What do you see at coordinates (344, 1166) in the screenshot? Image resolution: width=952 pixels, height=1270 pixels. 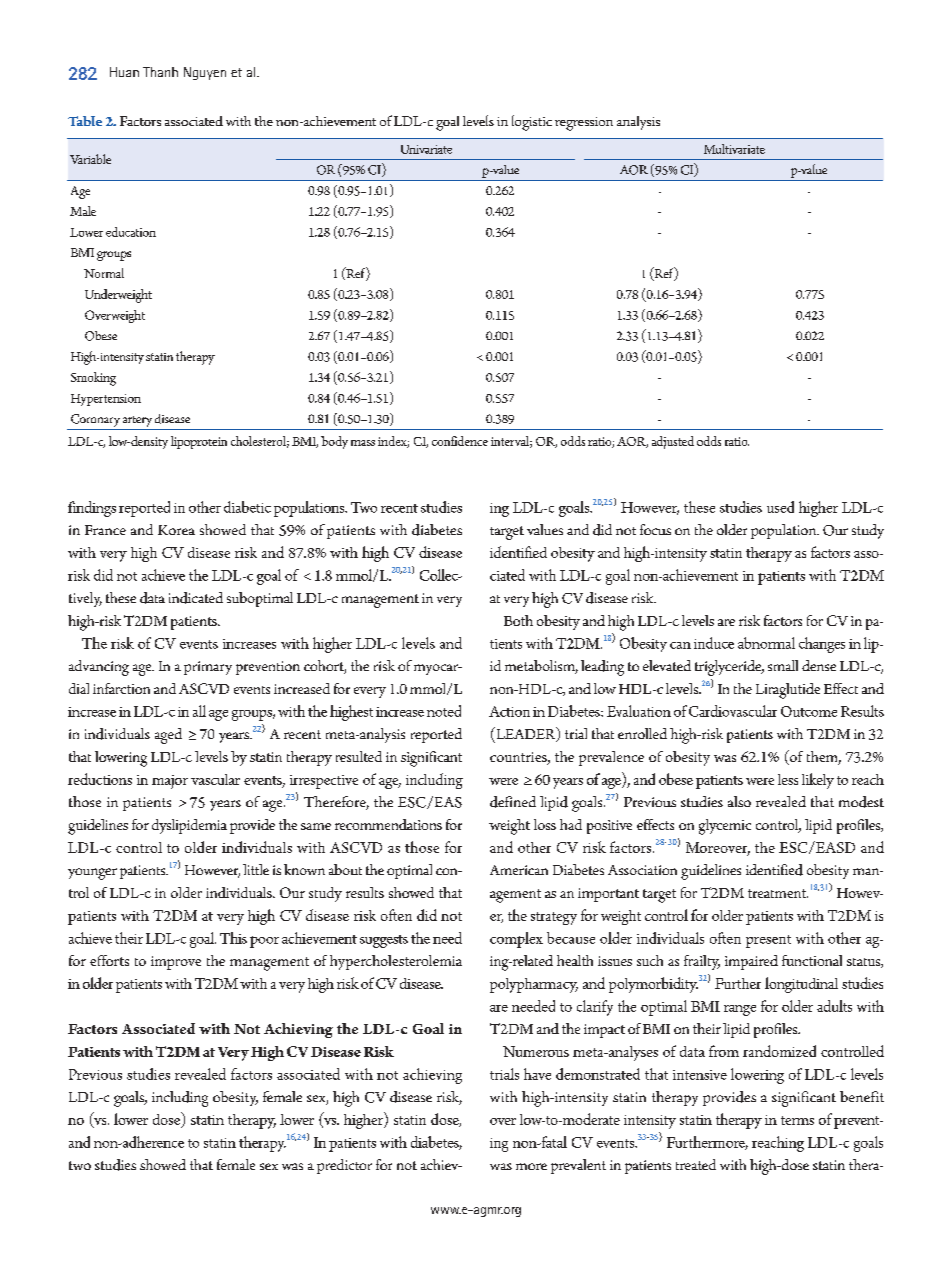 I see `predictor` at bounding box center [344, 1166].
